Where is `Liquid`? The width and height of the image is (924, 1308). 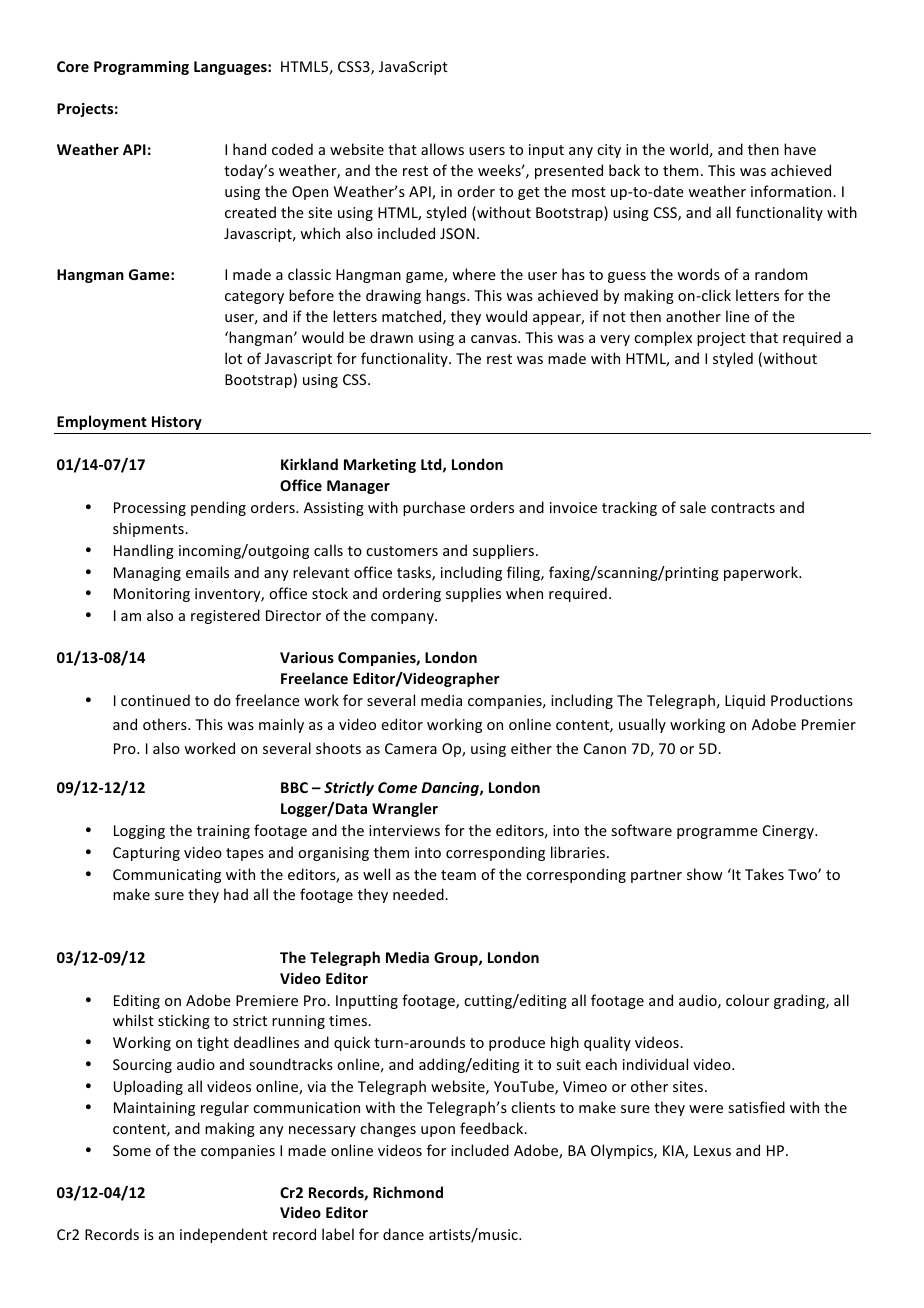 Liquid is located at coordinates (745, 701).
